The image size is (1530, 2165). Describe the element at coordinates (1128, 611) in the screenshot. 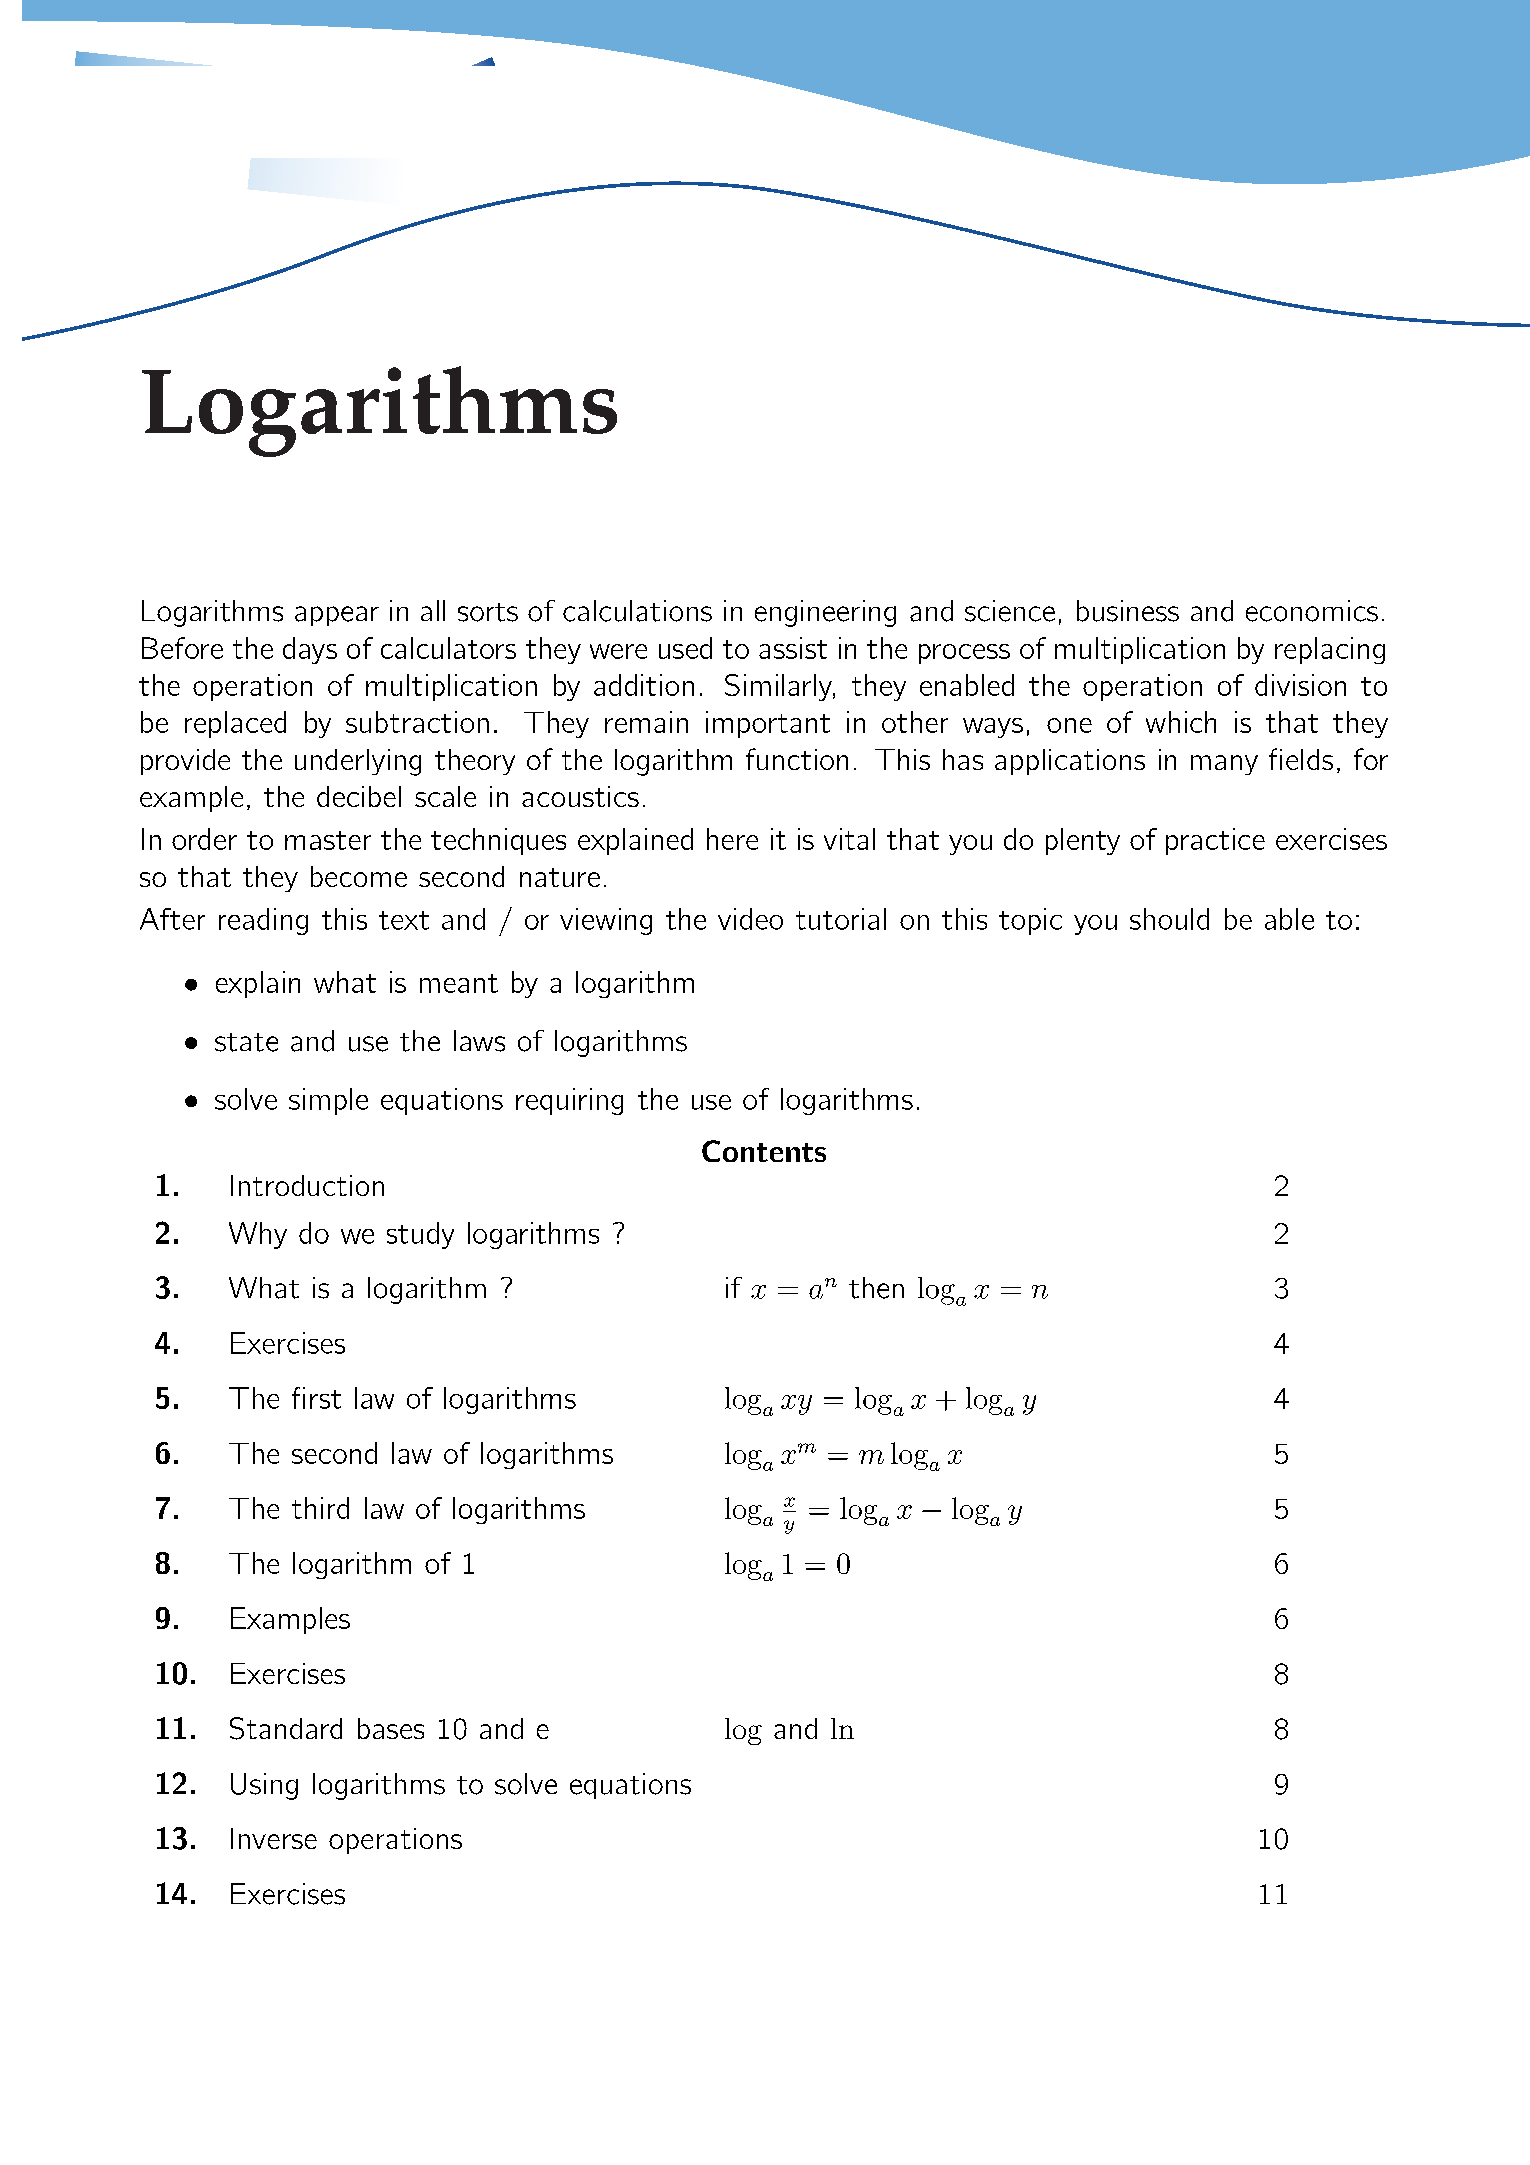

I see `business` at that location.
